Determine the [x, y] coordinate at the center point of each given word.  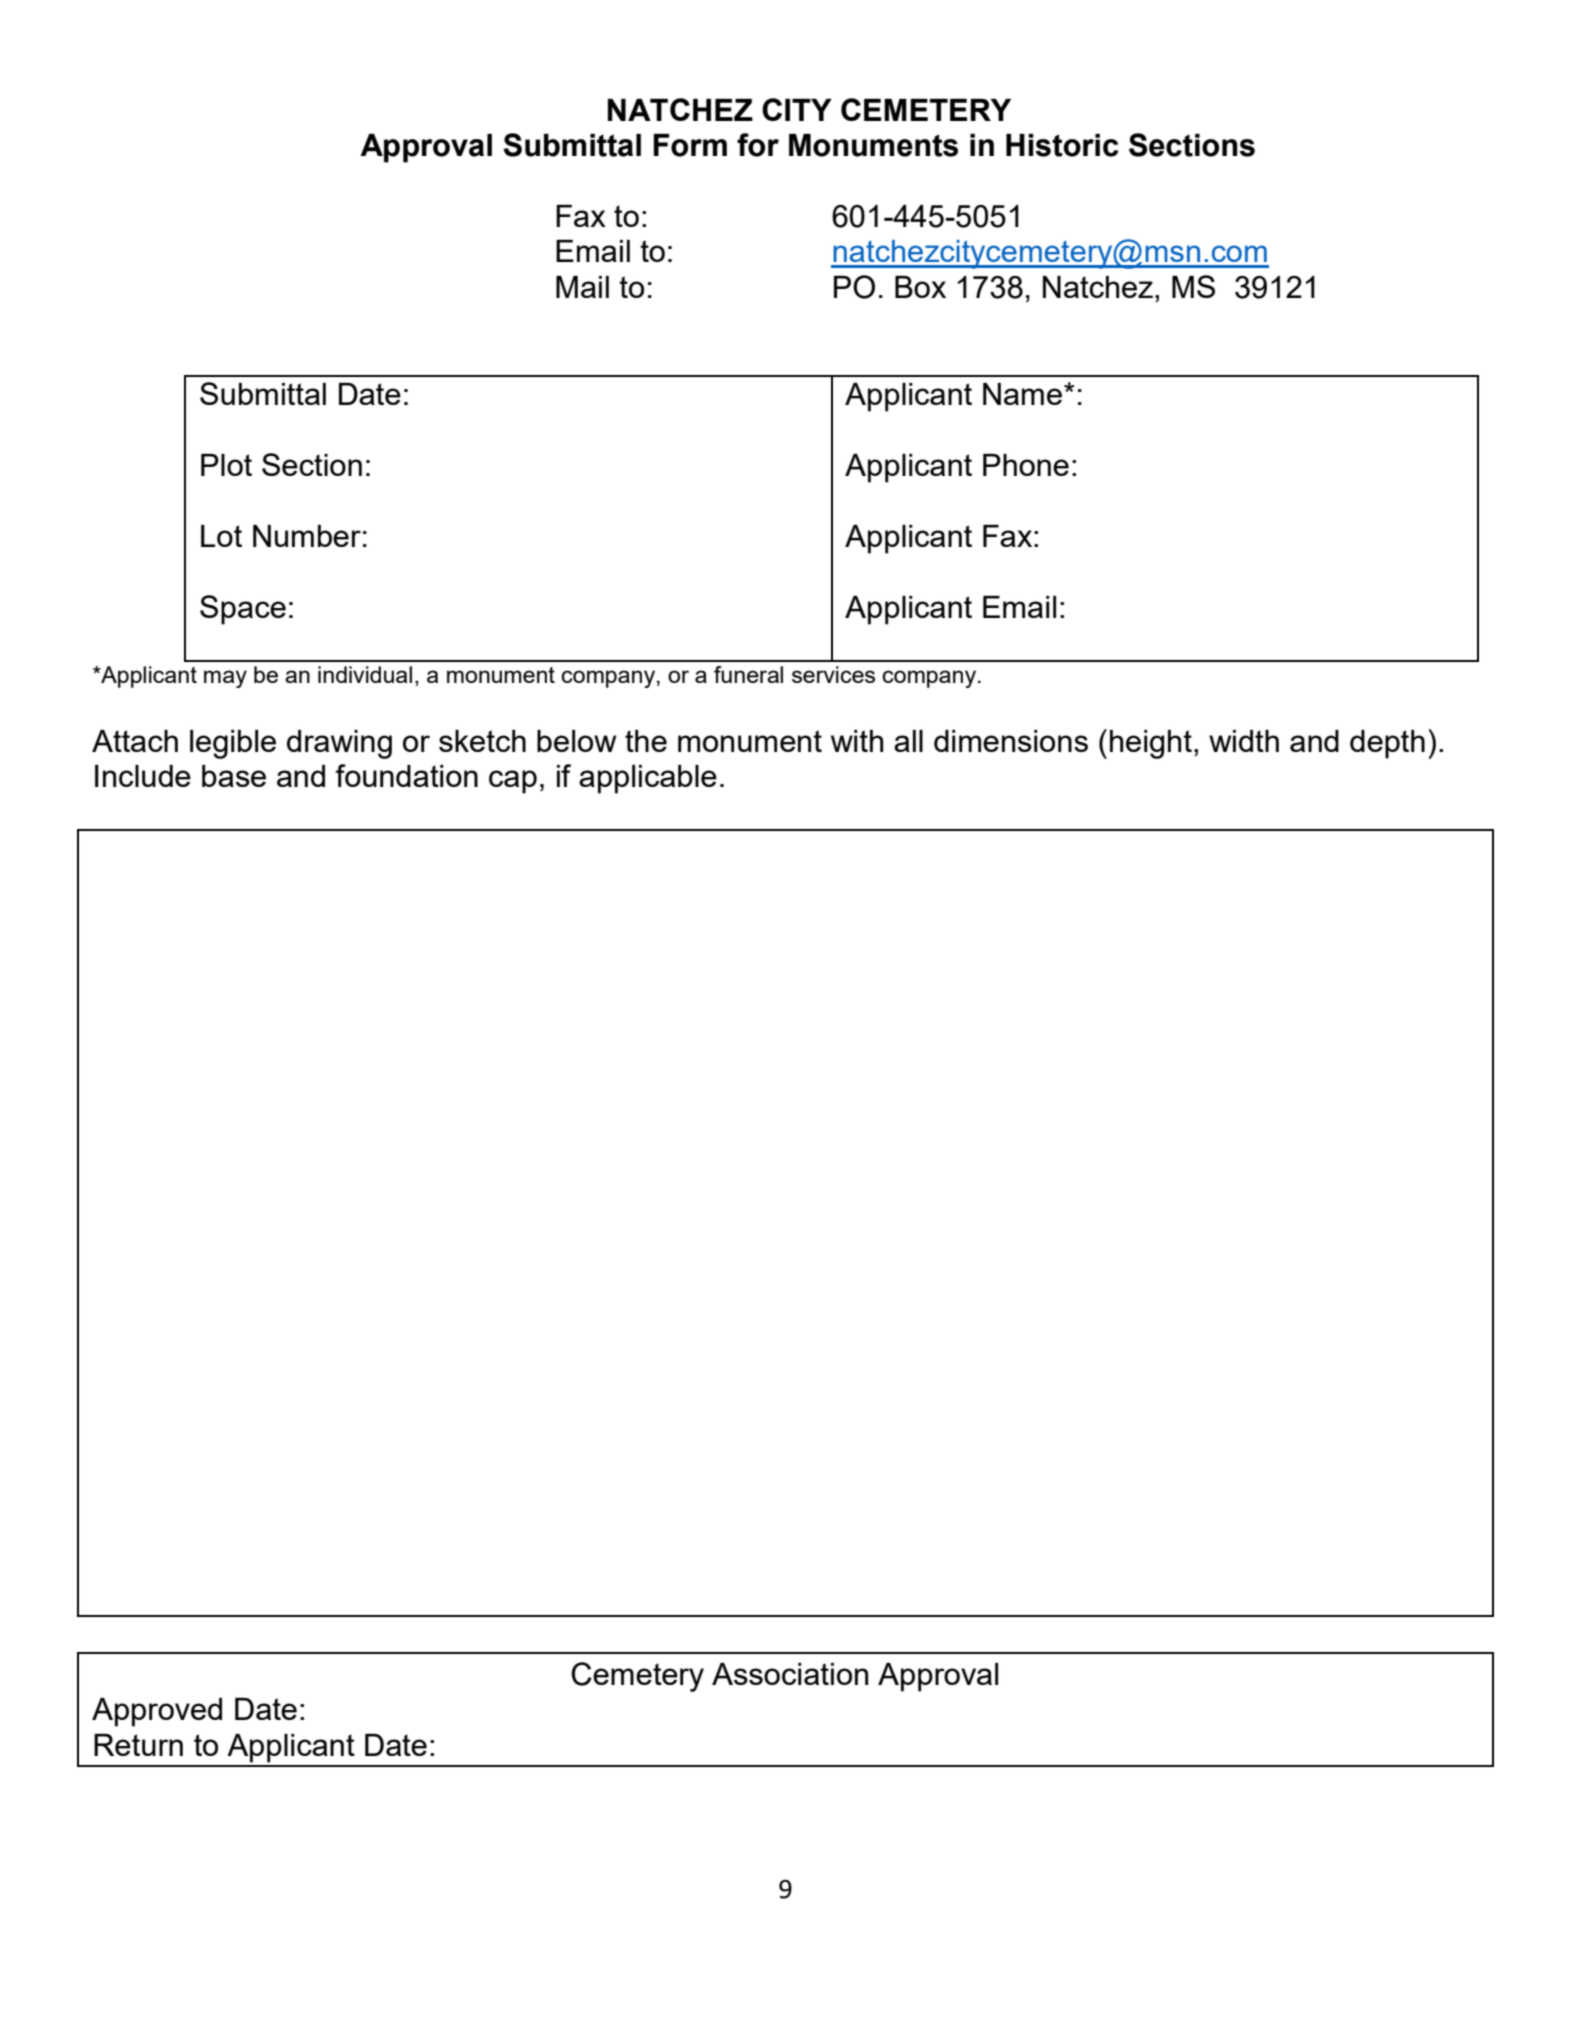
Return [138, 1745]
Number [307, 536]
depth [1387, 744]
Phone [1026, 465]
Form [690, 145]
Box [920, 287]
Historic [1062, 145]
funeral [748, 674]
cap [513, 782]
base [234, 776]
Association [790, 1674]
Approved [157, 1712]
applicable [648, 779]
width [1244, 741]
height [1151, 744]
